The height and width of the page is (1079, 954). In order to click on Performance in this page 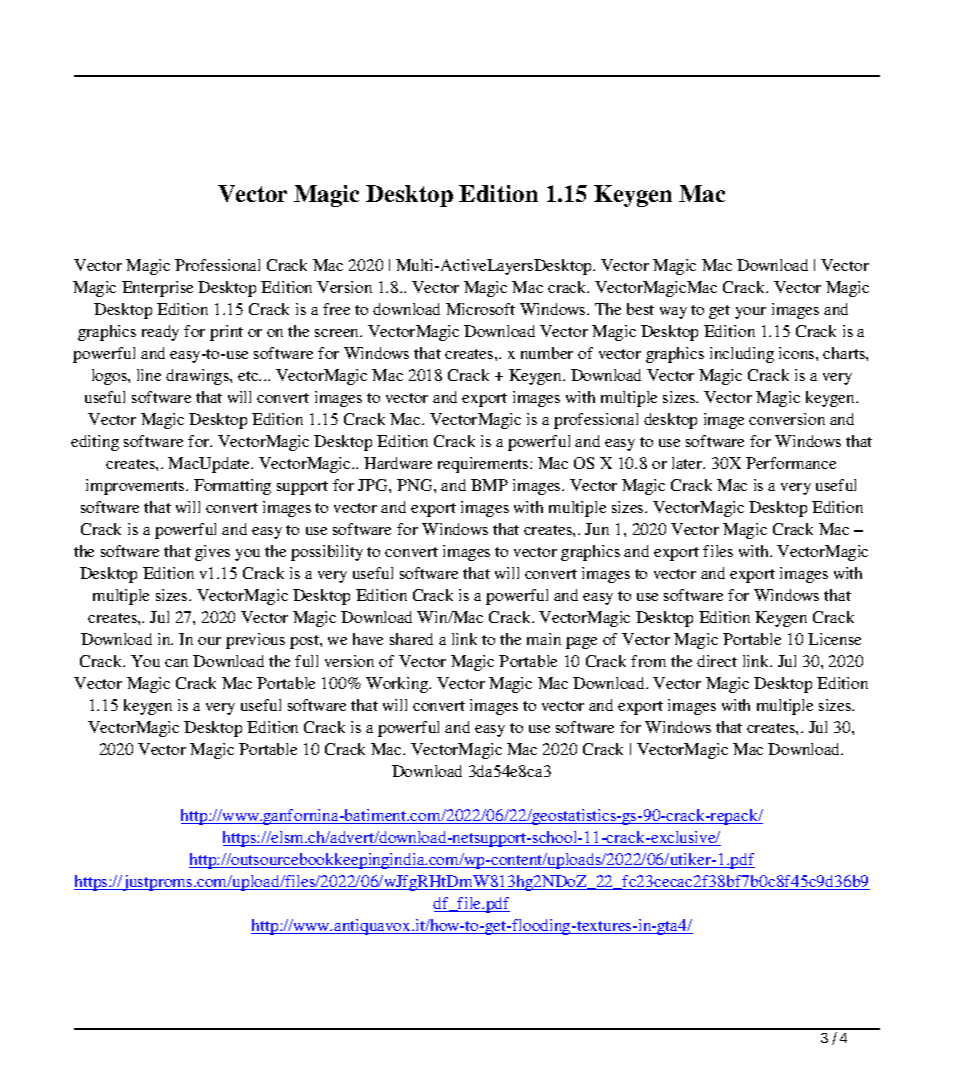, I will do `click(791, 463)`.
